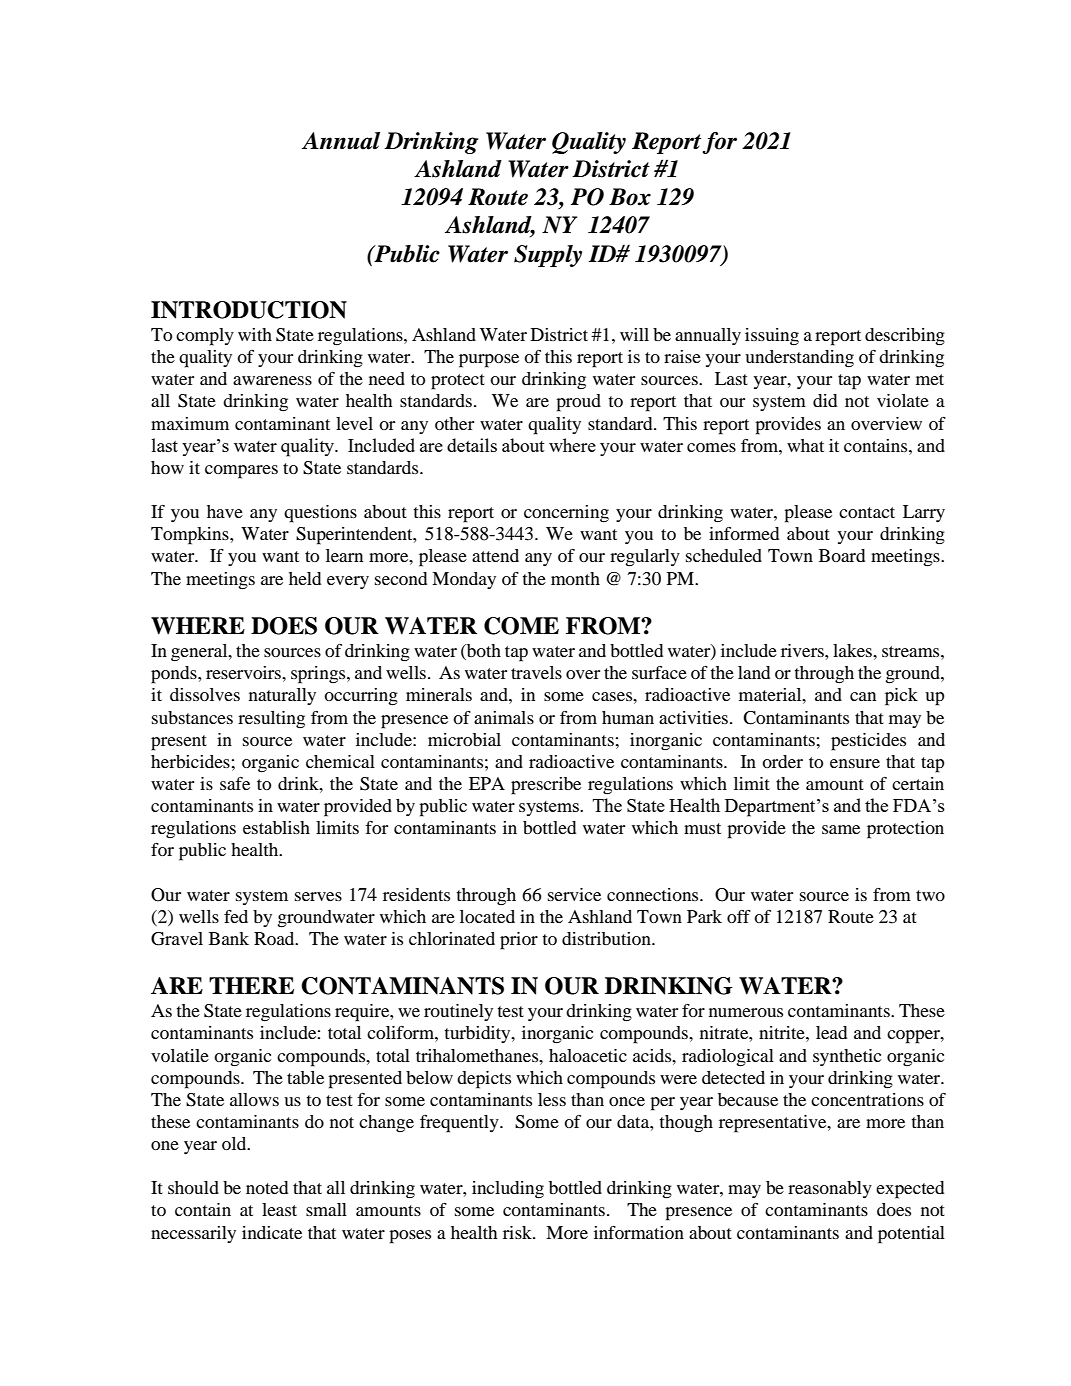 This image has height=1386, width=1071. Describe the element at coordinates (519, 941) in the image. I see `prior` at that location.
